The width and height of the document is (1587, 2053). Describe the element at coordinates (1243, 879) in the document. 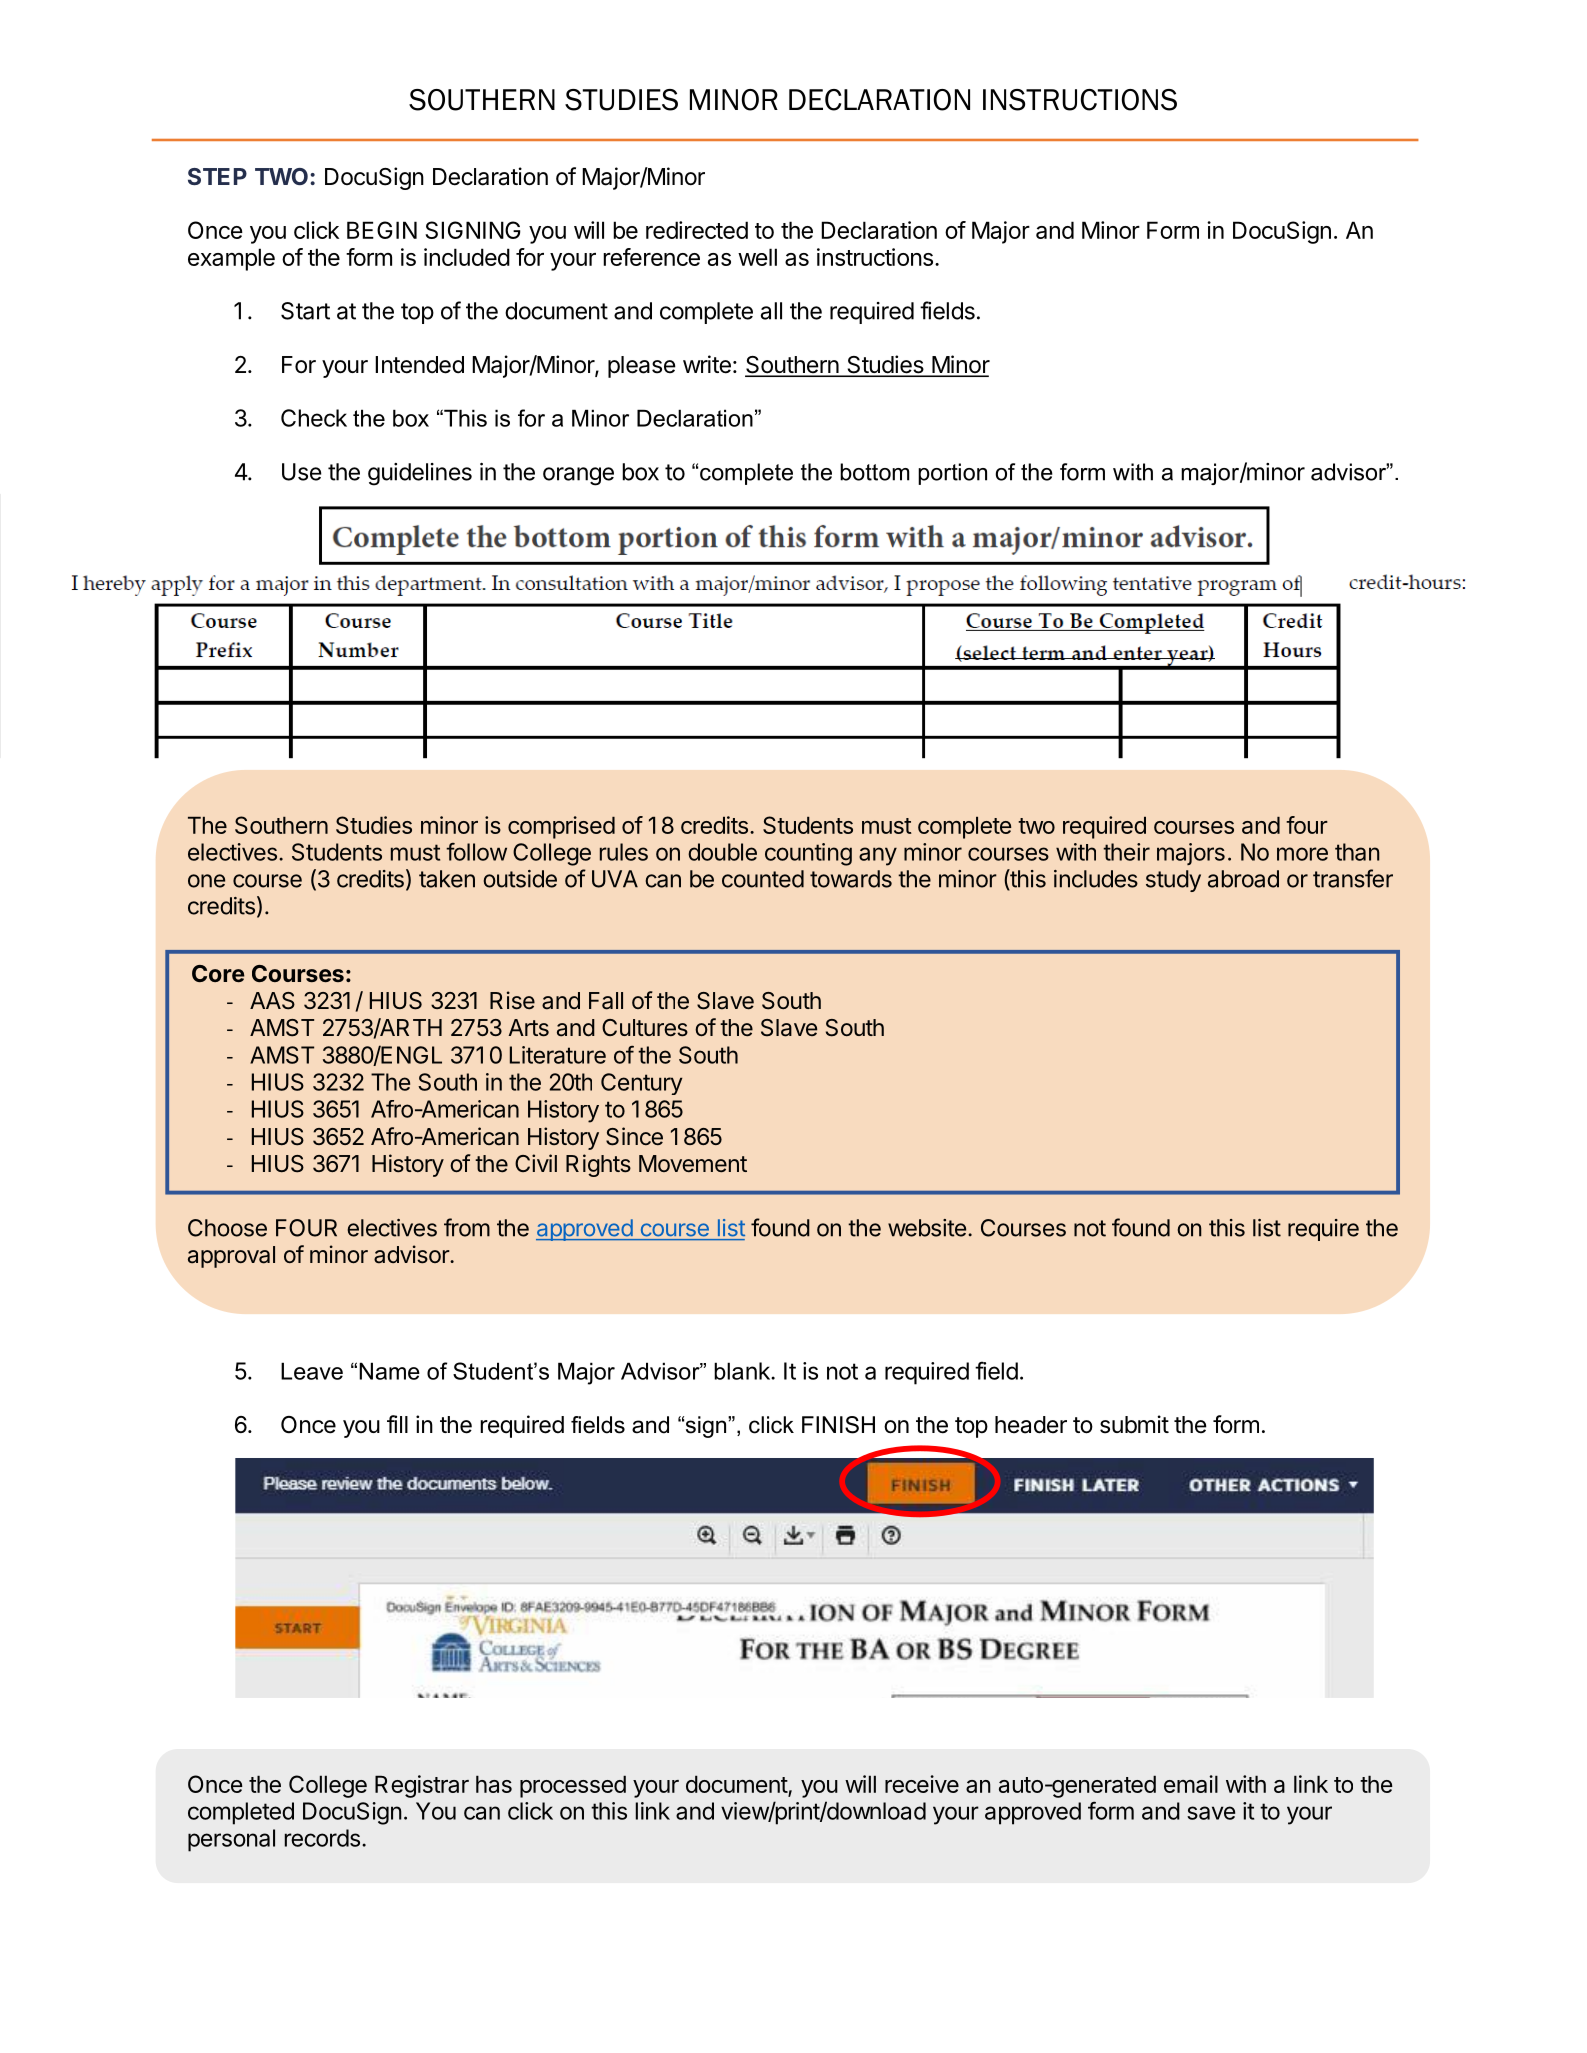

I see `abroad` at that location.
